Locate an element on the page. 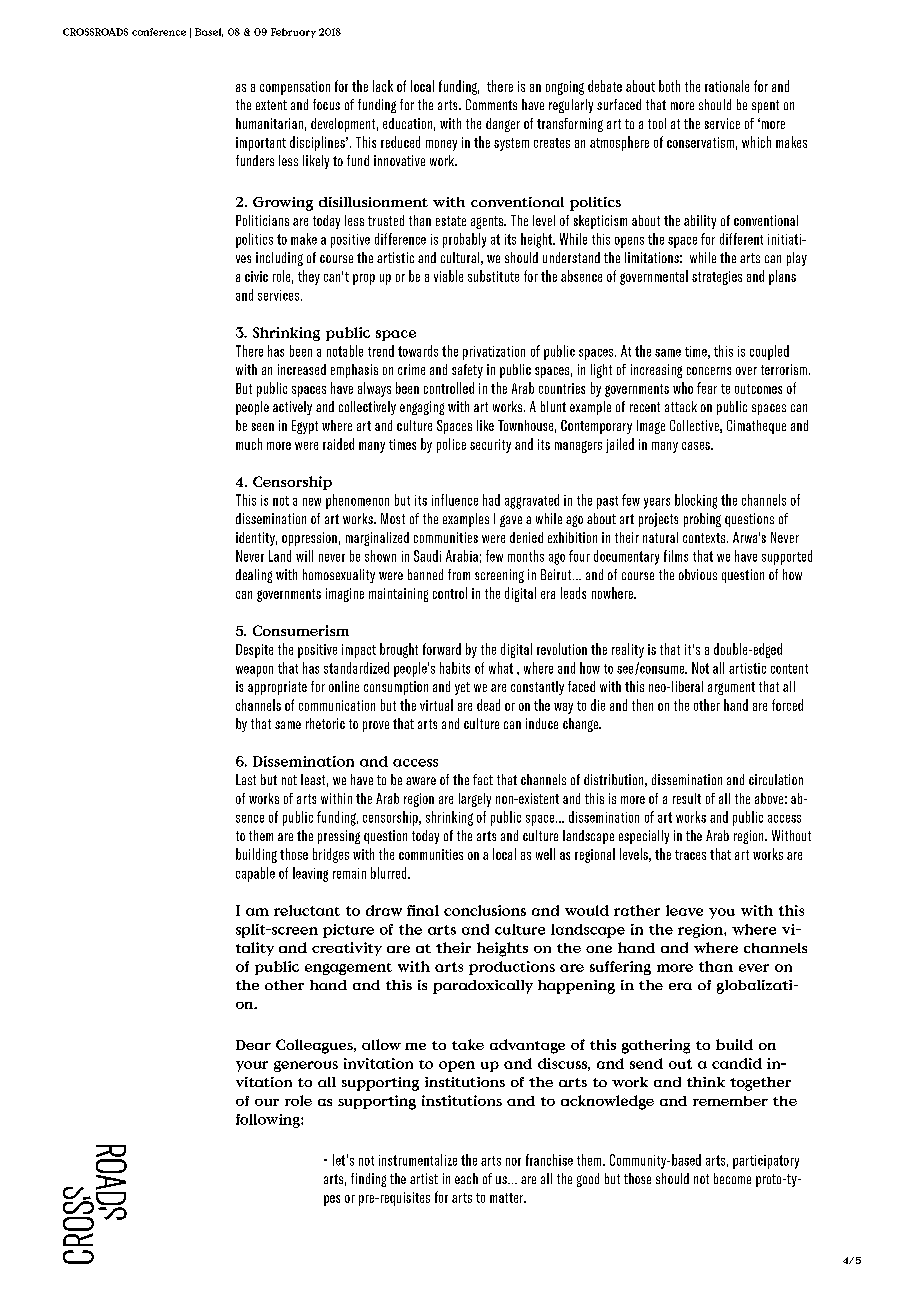 The height and width of the page is (1308, 924). towards is located at coordinates (418, 351).
